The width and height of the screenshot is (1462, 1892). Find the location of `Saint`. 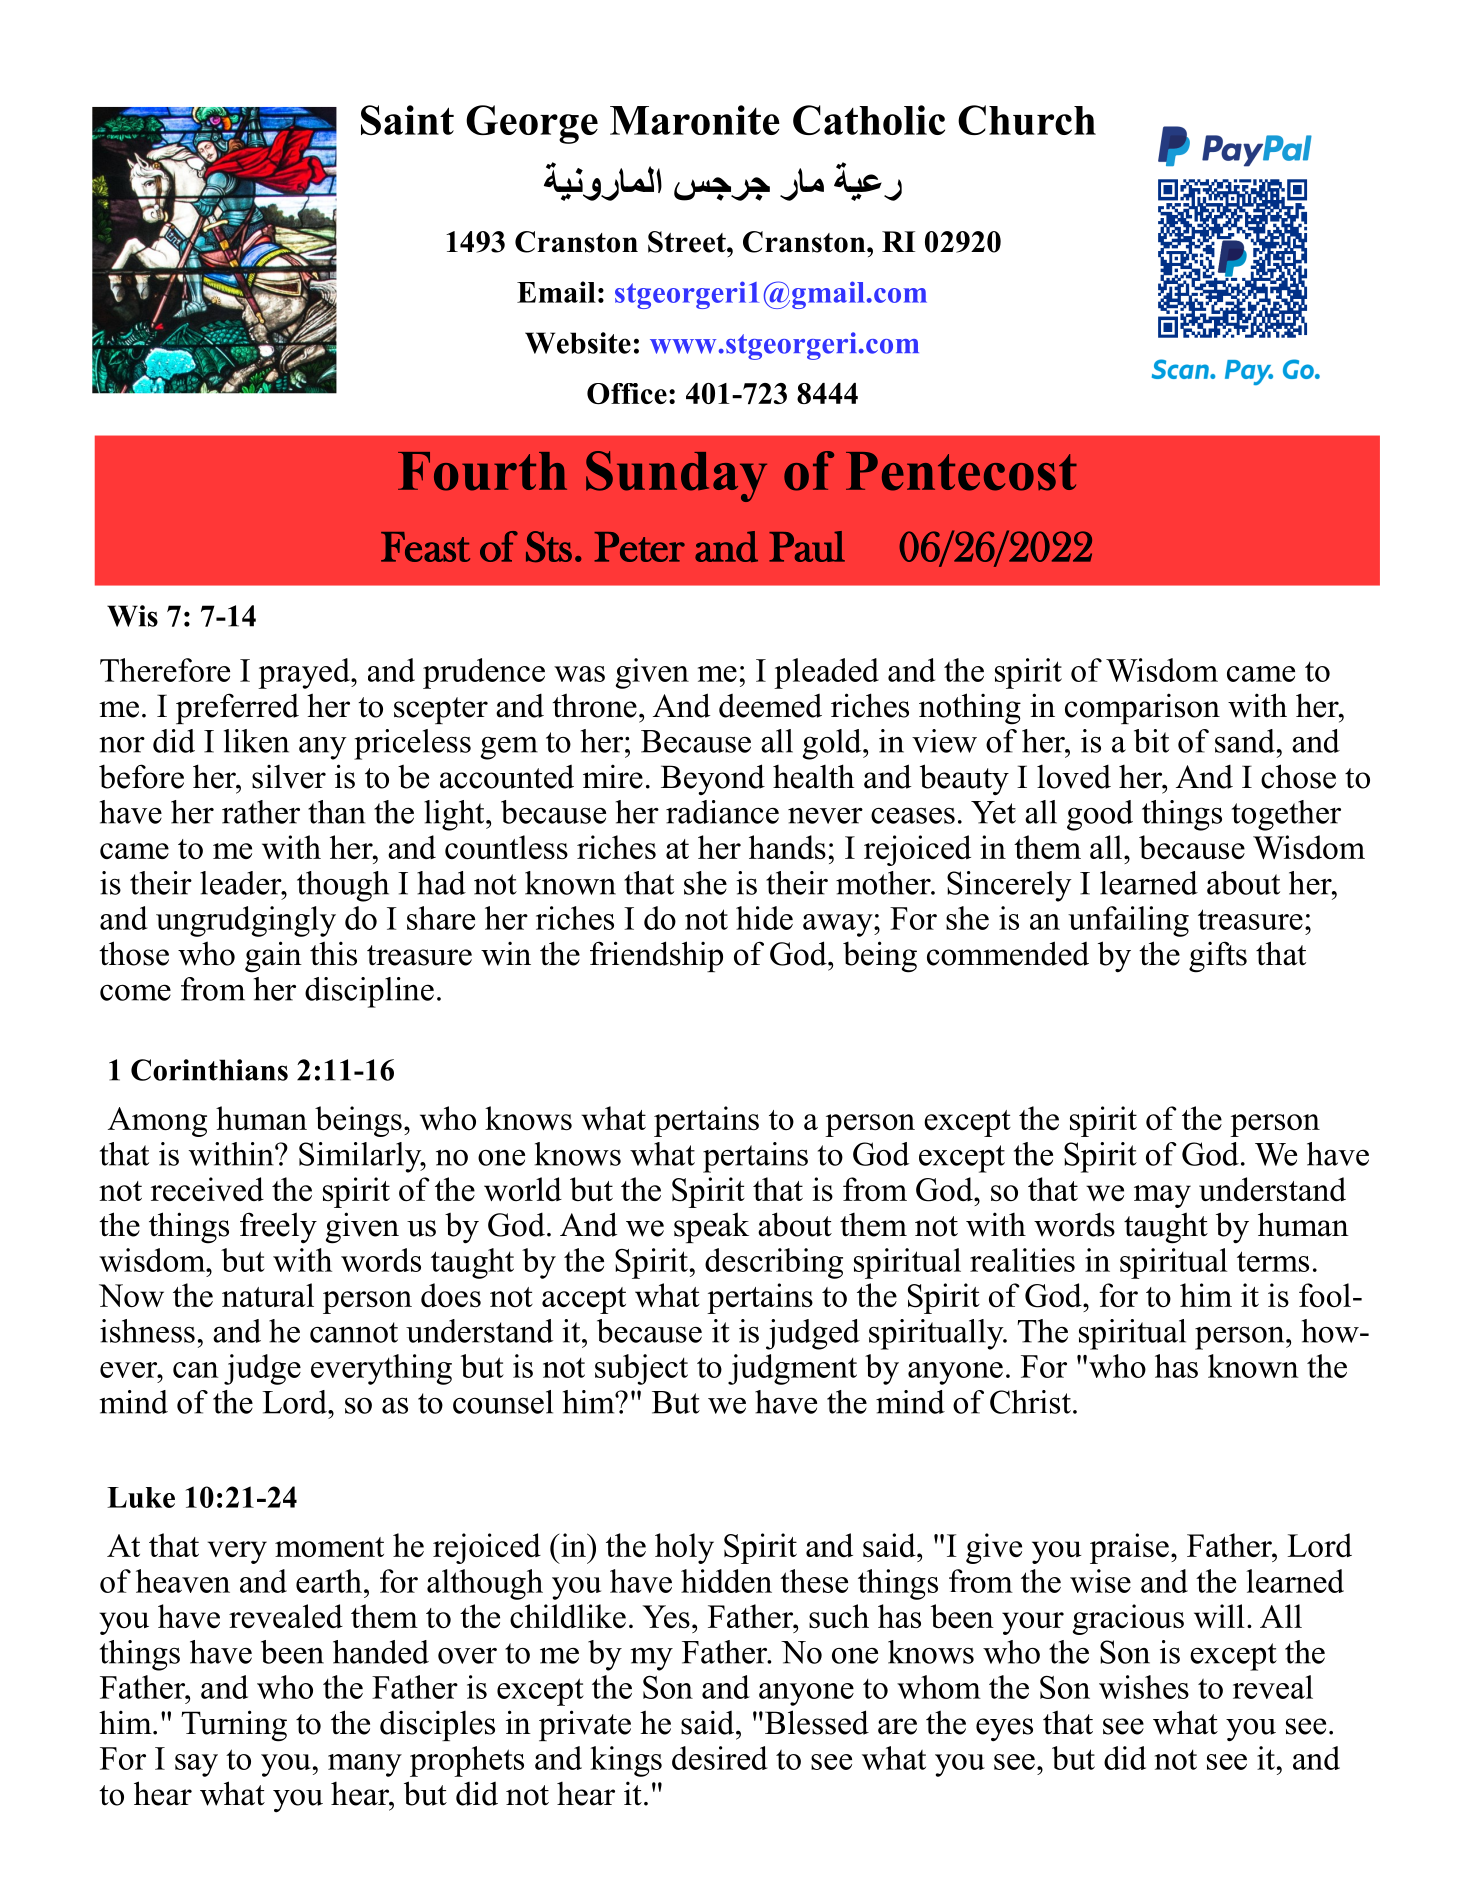

Saint is located at coordinates (407, 120).
